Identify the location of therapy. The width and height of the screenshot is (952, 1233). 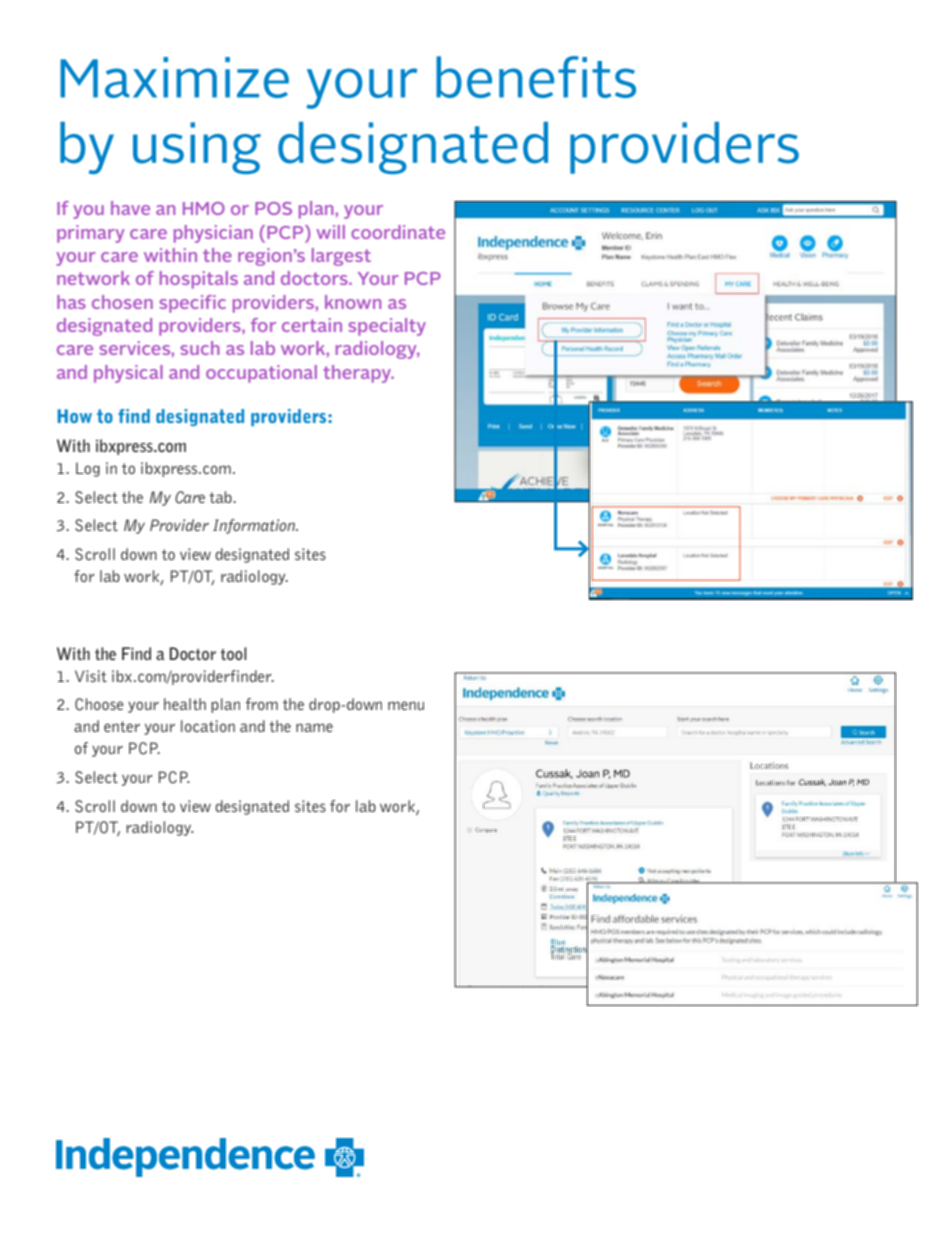
(358, 374).
